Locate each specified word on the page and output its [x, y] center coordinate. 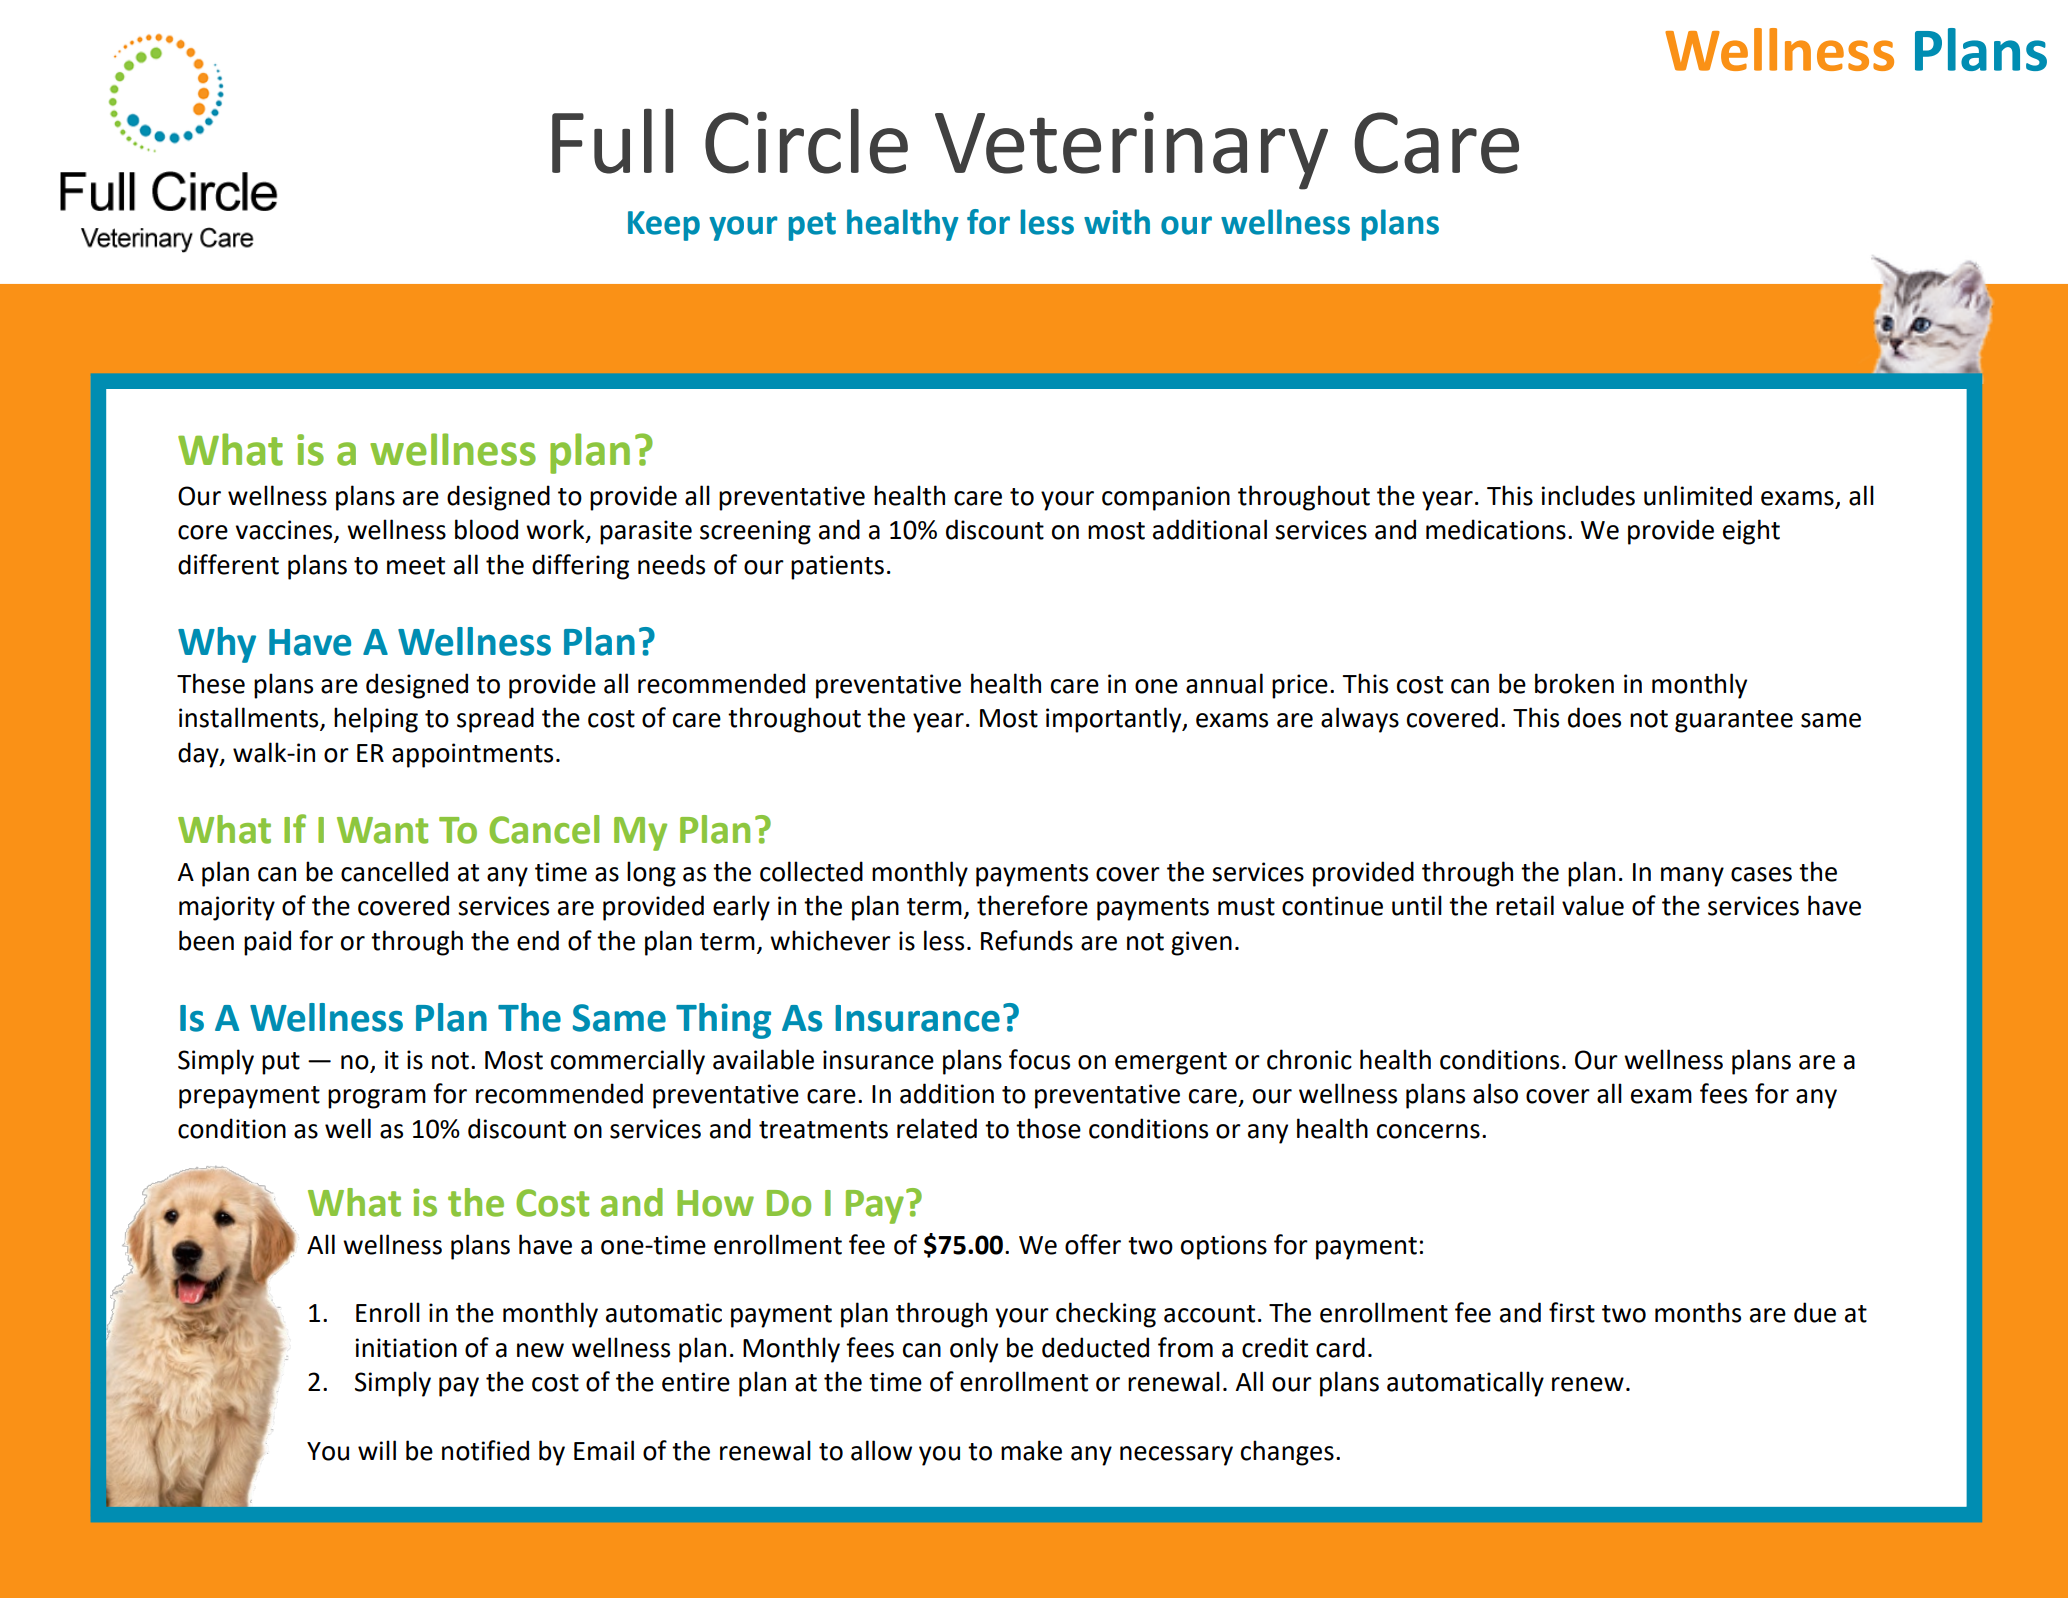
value [1593, 905]
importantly [1115, 720]
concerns [1428, 1131]
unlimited [1698, 495]
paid [267, 943]
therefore [1032, 905]
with [1117, 222]
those [1048, 1128]
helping [376, 720]
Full [612, 141]
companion [1166, 498]
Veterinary [1131, 151]
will [377, 1450]
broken [1574, 683]
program [377, 1099]
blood [486, 529]
